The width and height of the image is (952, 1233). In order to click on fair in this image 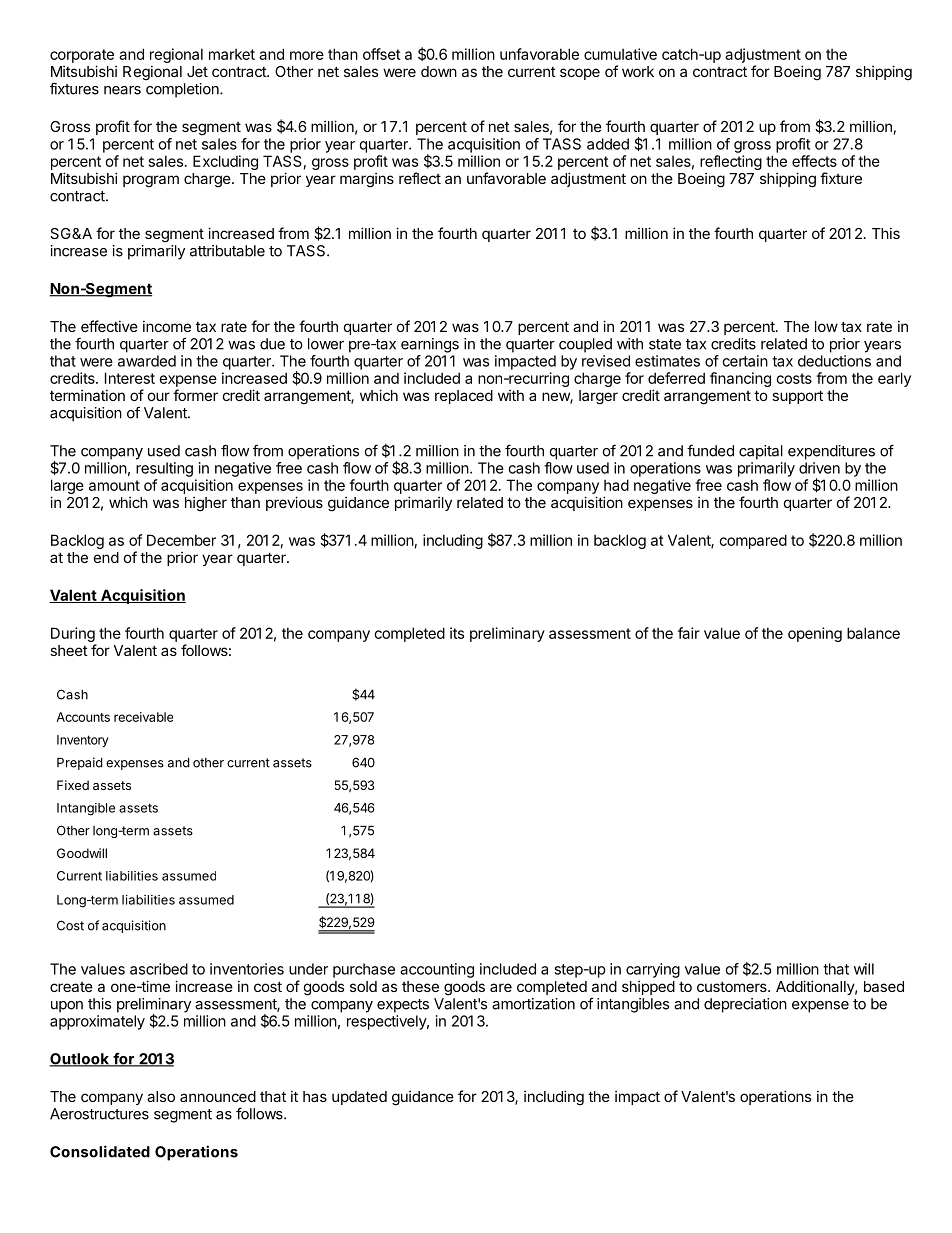, I will do `click(689, 633)`.
